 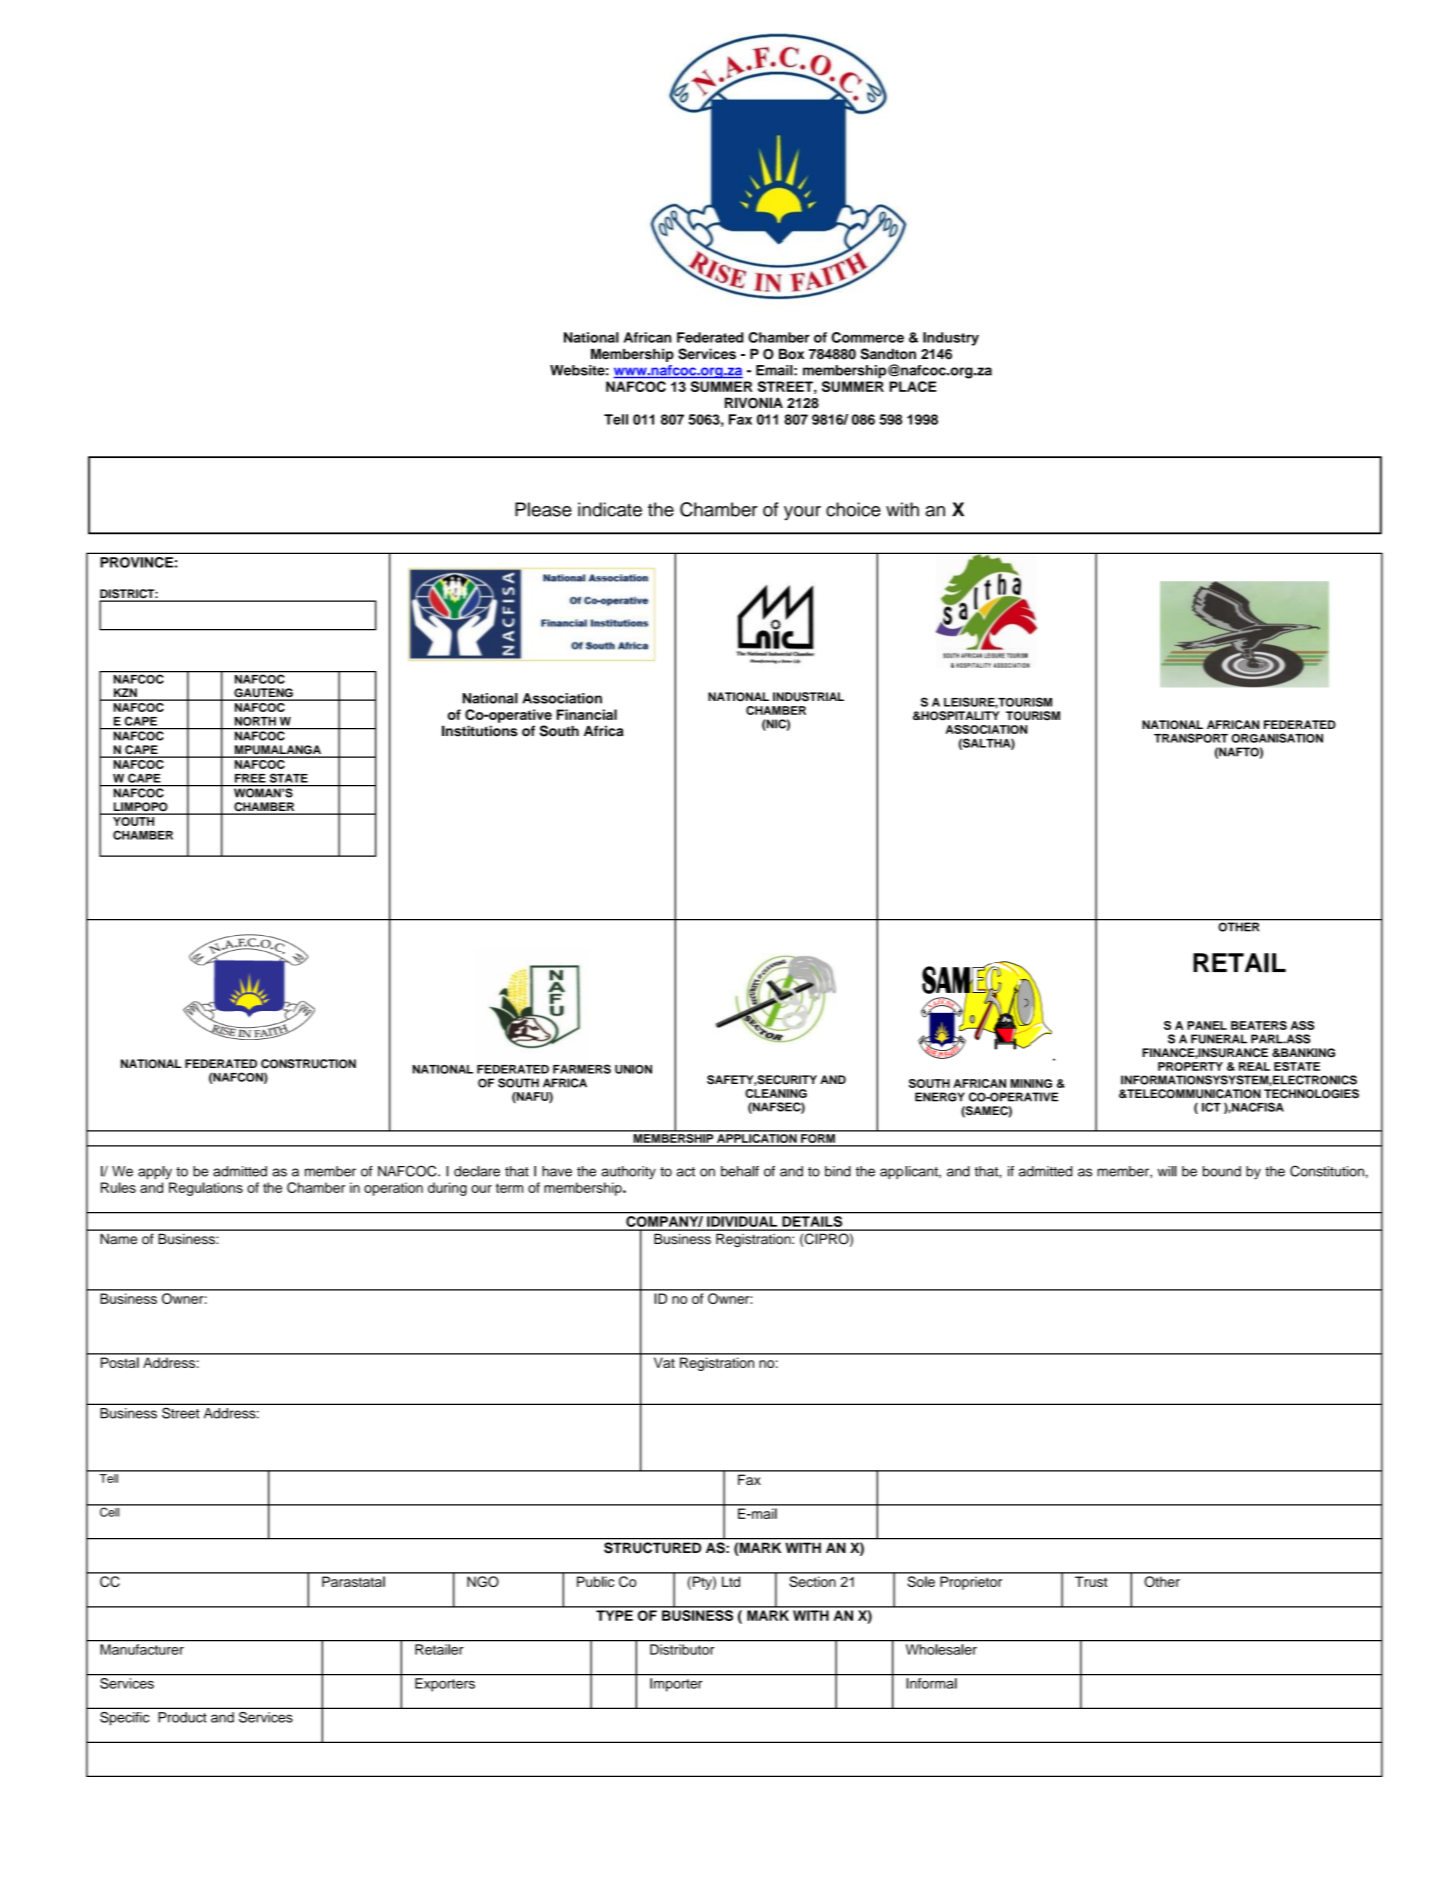 What do you see at coordinates (951, 339) in the screenshot?
I see `Industry` at bounding box center [951, 339].
